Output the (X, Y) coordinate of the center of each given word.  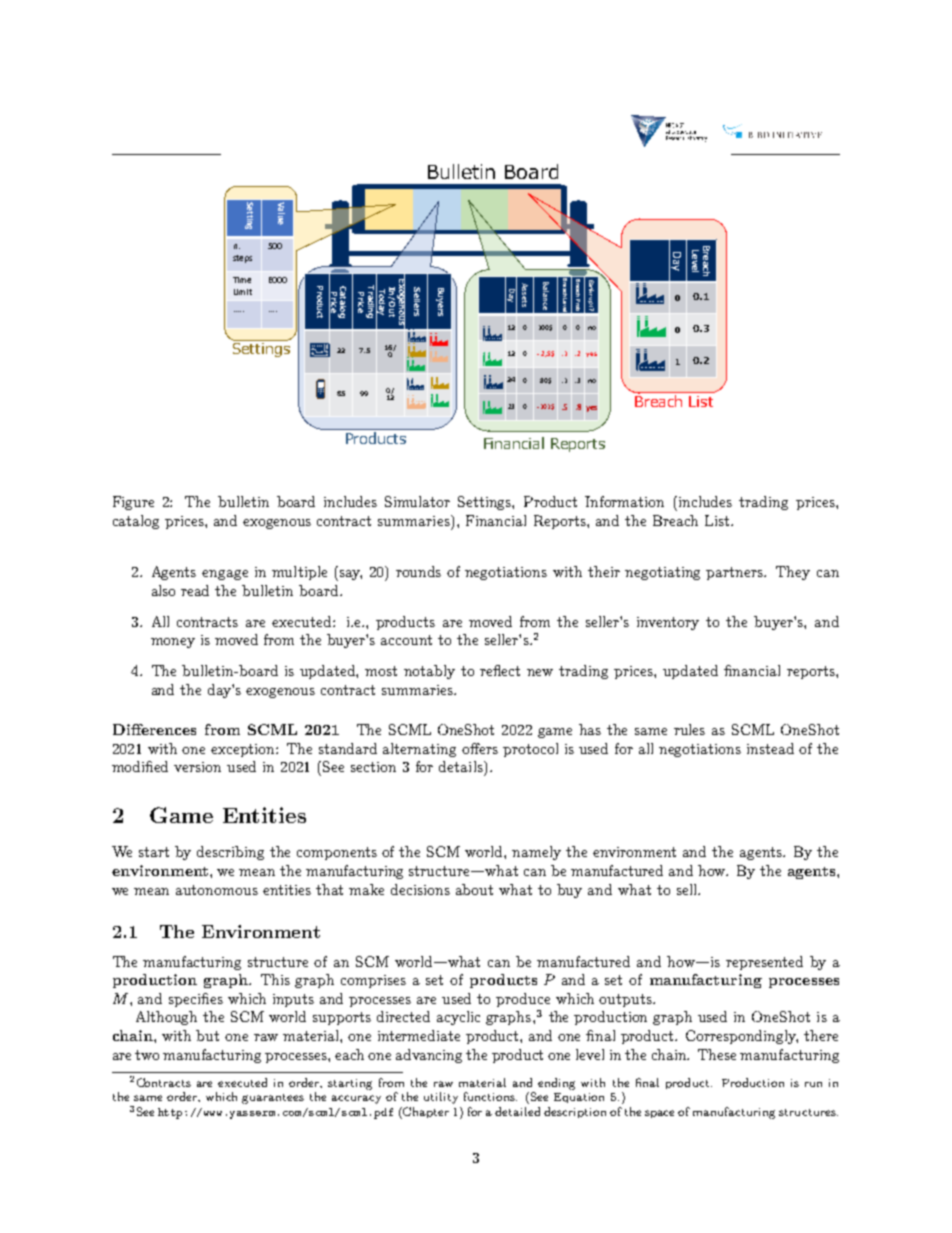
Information (624, 501)
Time (242, 280)
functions (490, 1096)
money (173, 643)
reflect (500, 670)
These (717, 1054)
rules (689, 729)
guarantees (273, 1099)
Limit (243, 292)
